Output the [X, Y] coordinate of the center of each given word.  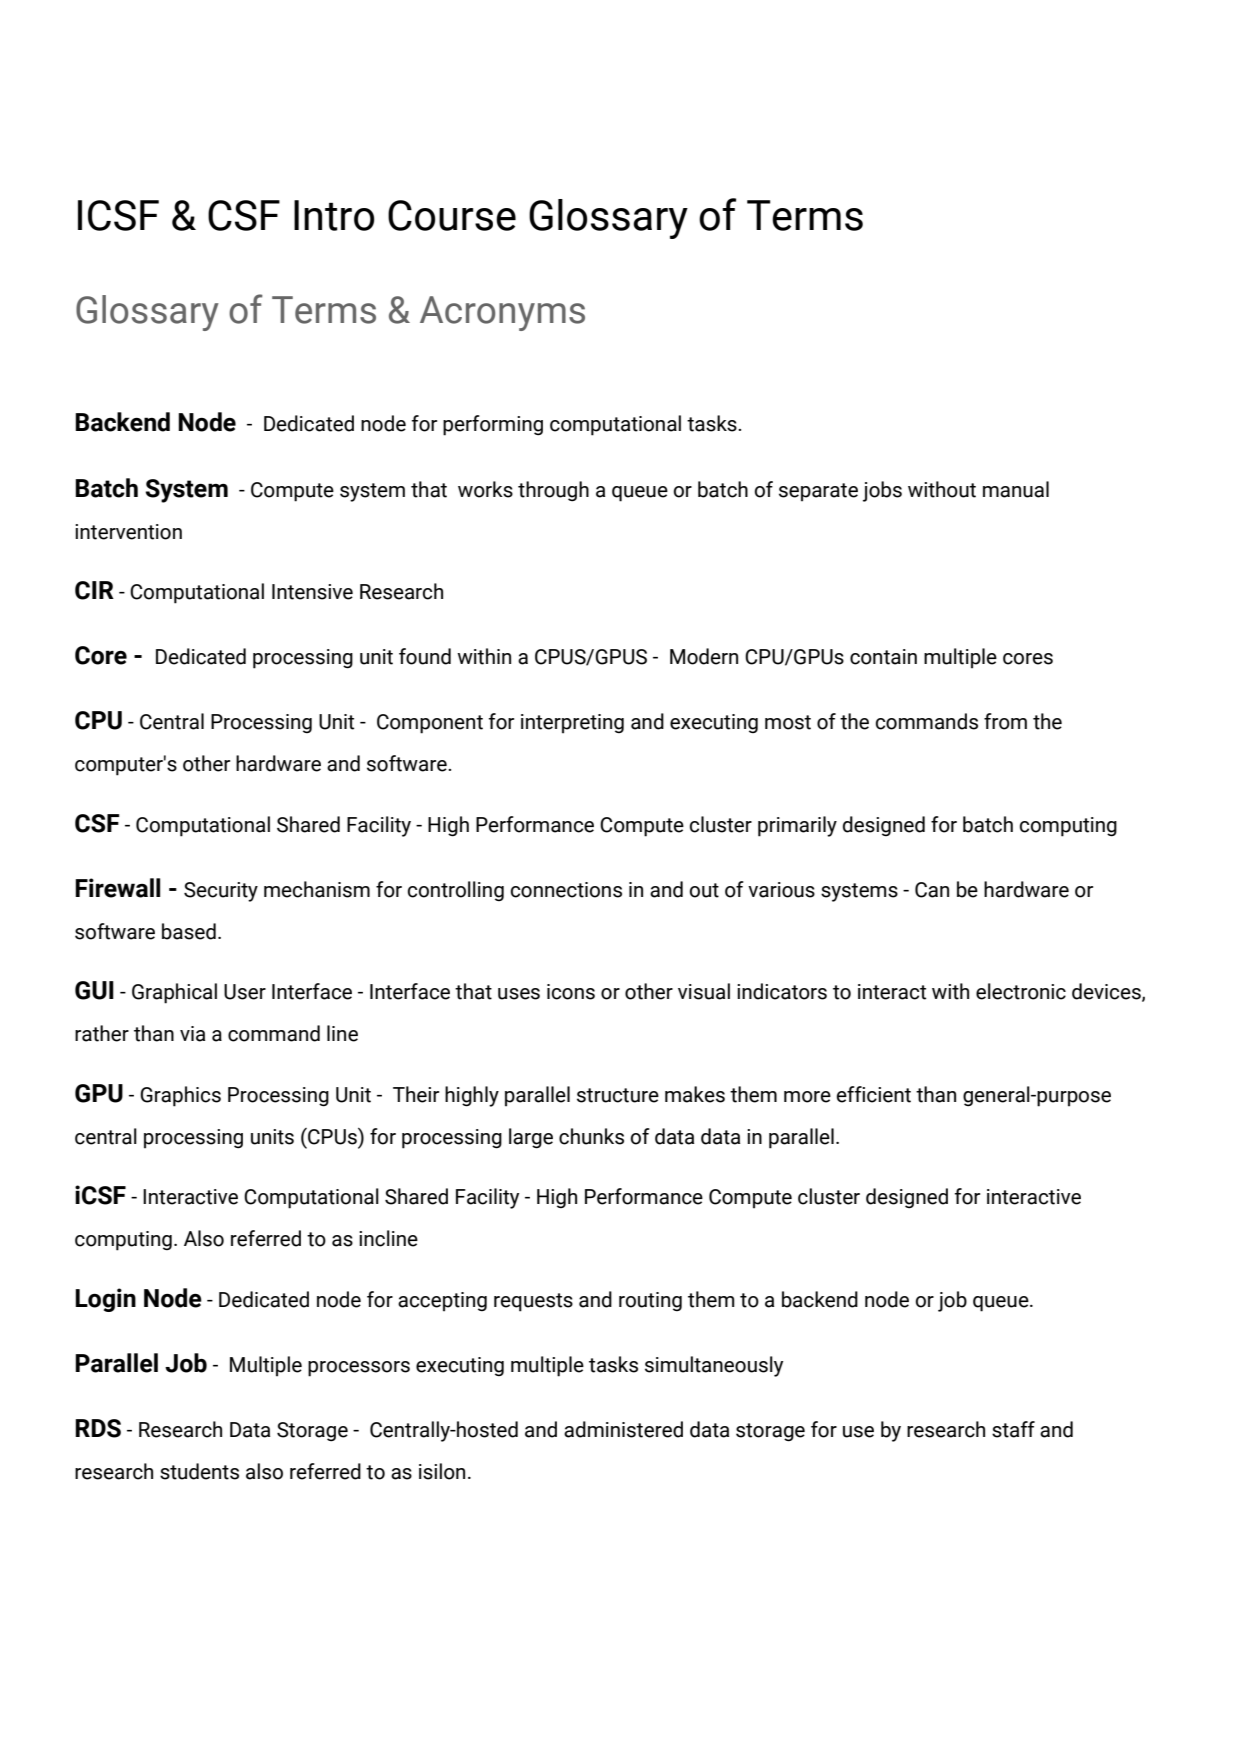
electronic [1021, 991]
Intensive [312, 592]
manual [1016, 489]
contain [883, 657]
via [192, 1034]
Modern [704, 656]
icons [571, 992]
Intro [334, 215]
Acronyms [502, 313]
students [199, 1471]
